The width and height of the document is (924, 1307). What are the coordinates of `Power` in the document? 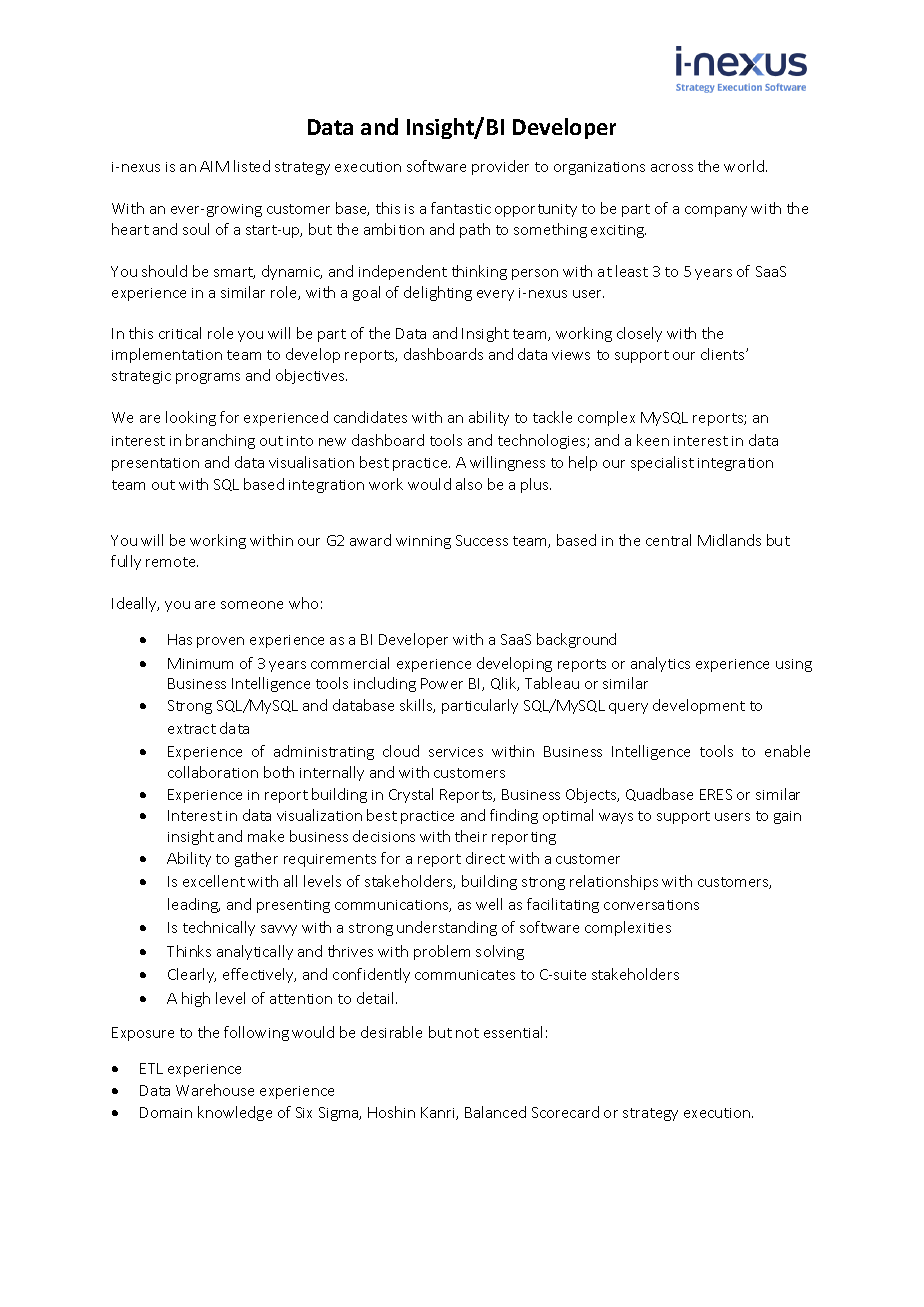 It's located at (442, 683).
